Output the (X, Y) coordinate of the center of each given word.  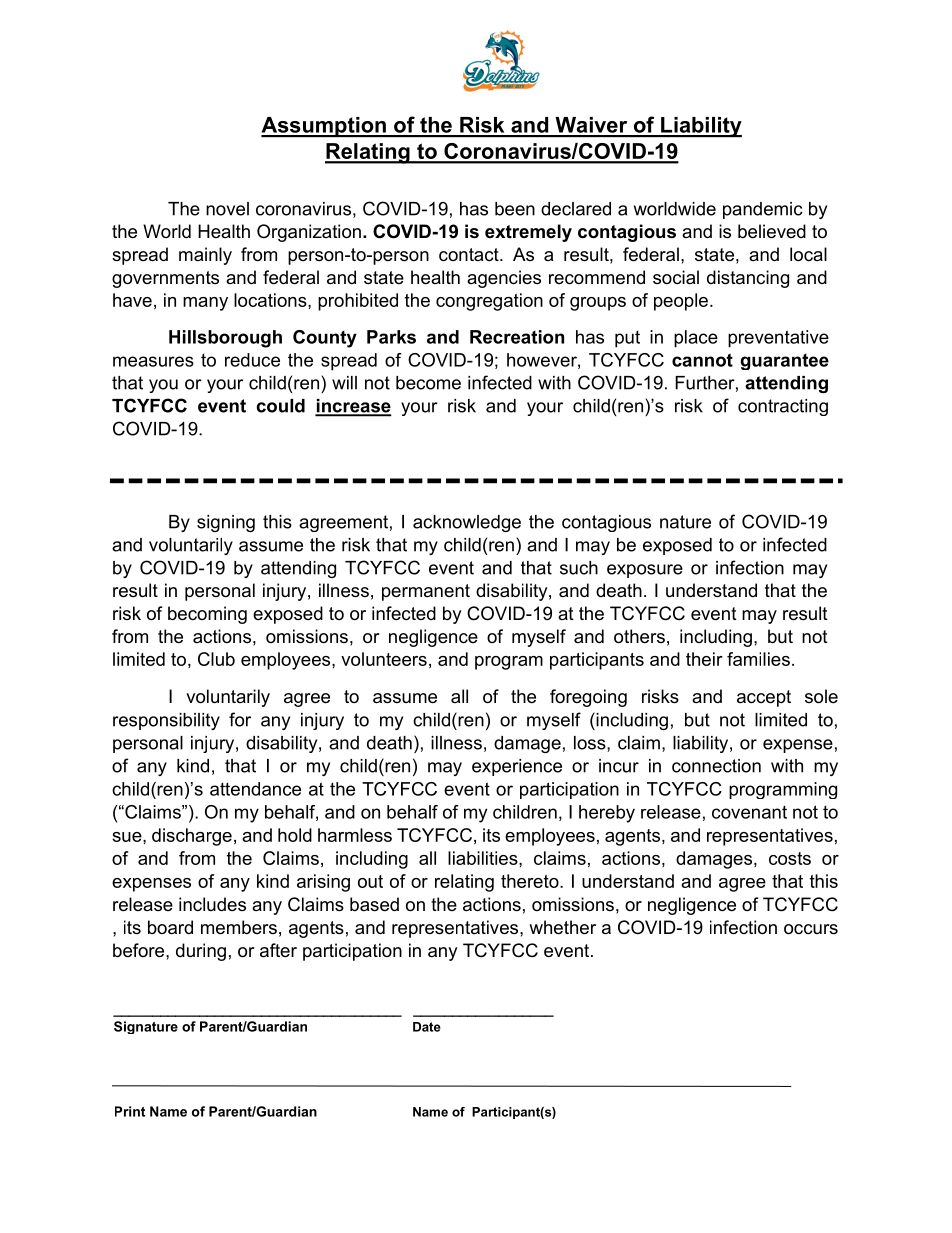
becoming (207, 615)
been (515, 209)
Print (130, 1111)
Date (427, 1027)
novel (227, 209)
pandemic (763, 210)
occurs (811, 929)
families (758, 659)
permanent (426, 592)
